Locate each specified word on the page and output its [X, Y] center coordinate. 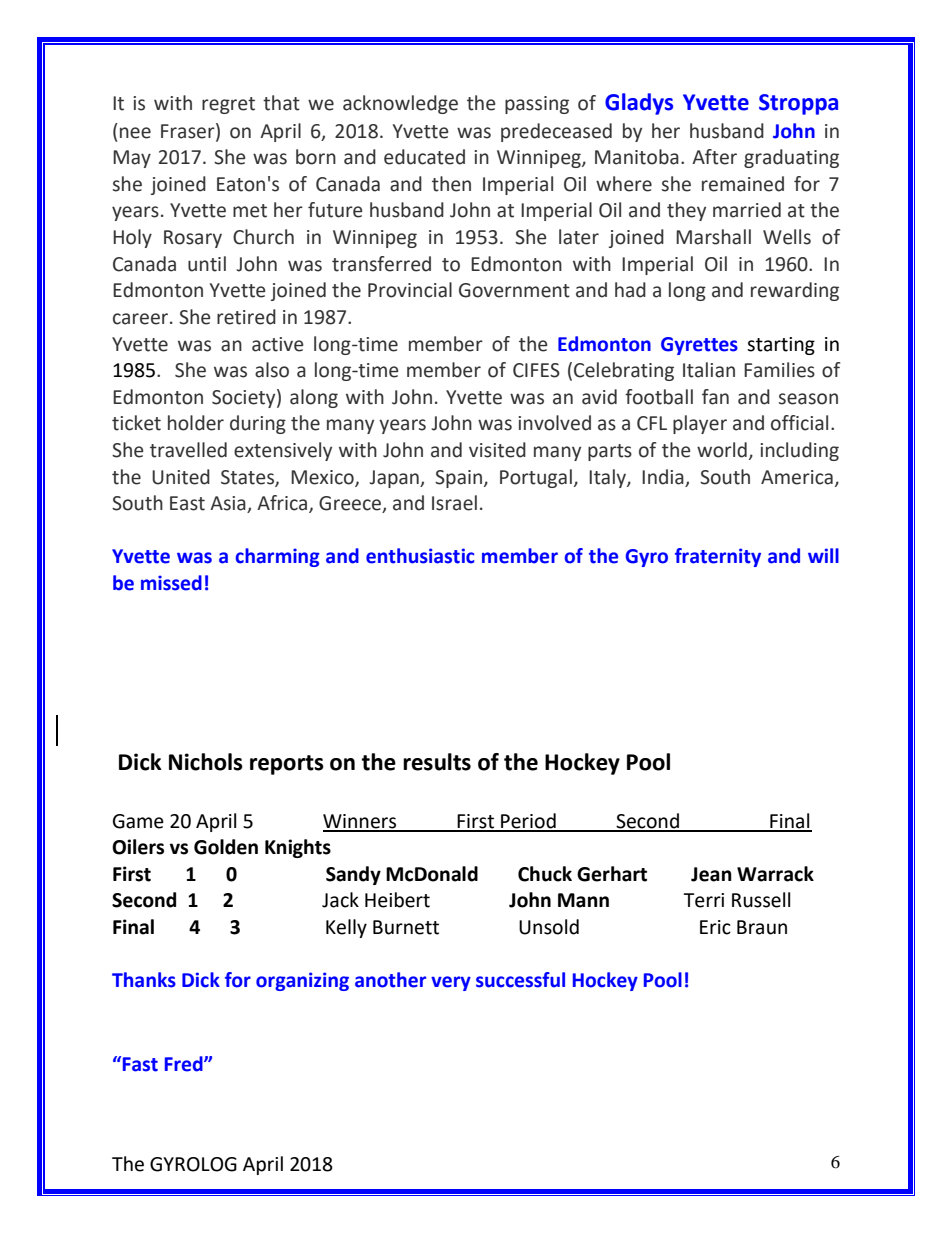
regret [228, 105]
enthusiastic [420, 556]
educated [424, 157]
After [714, 157]
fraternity [718, 557]
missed [171, 583]
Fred [185, 1064]
